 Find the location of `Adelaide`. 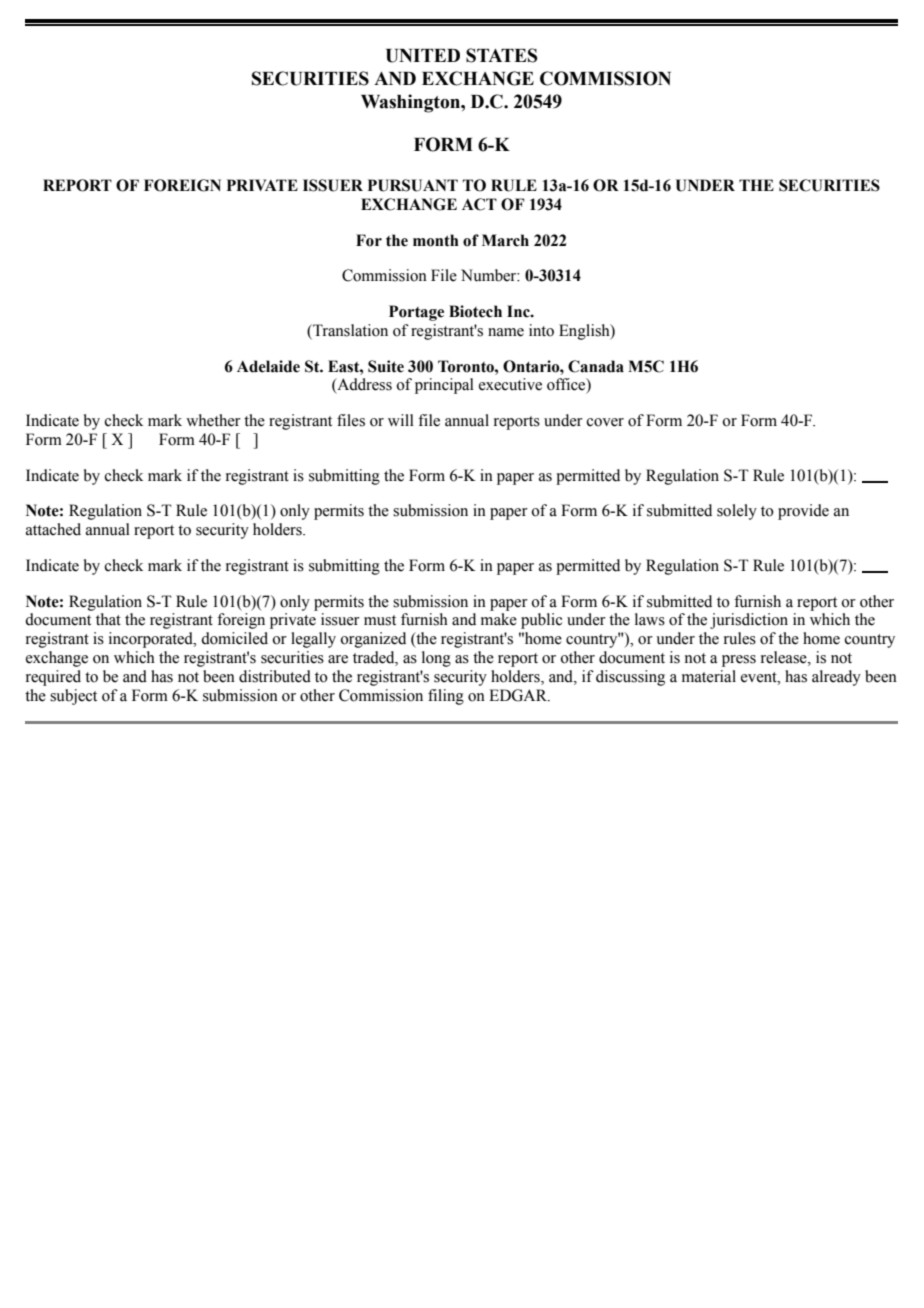

Adelaide is located at coordinates (268, 366).
